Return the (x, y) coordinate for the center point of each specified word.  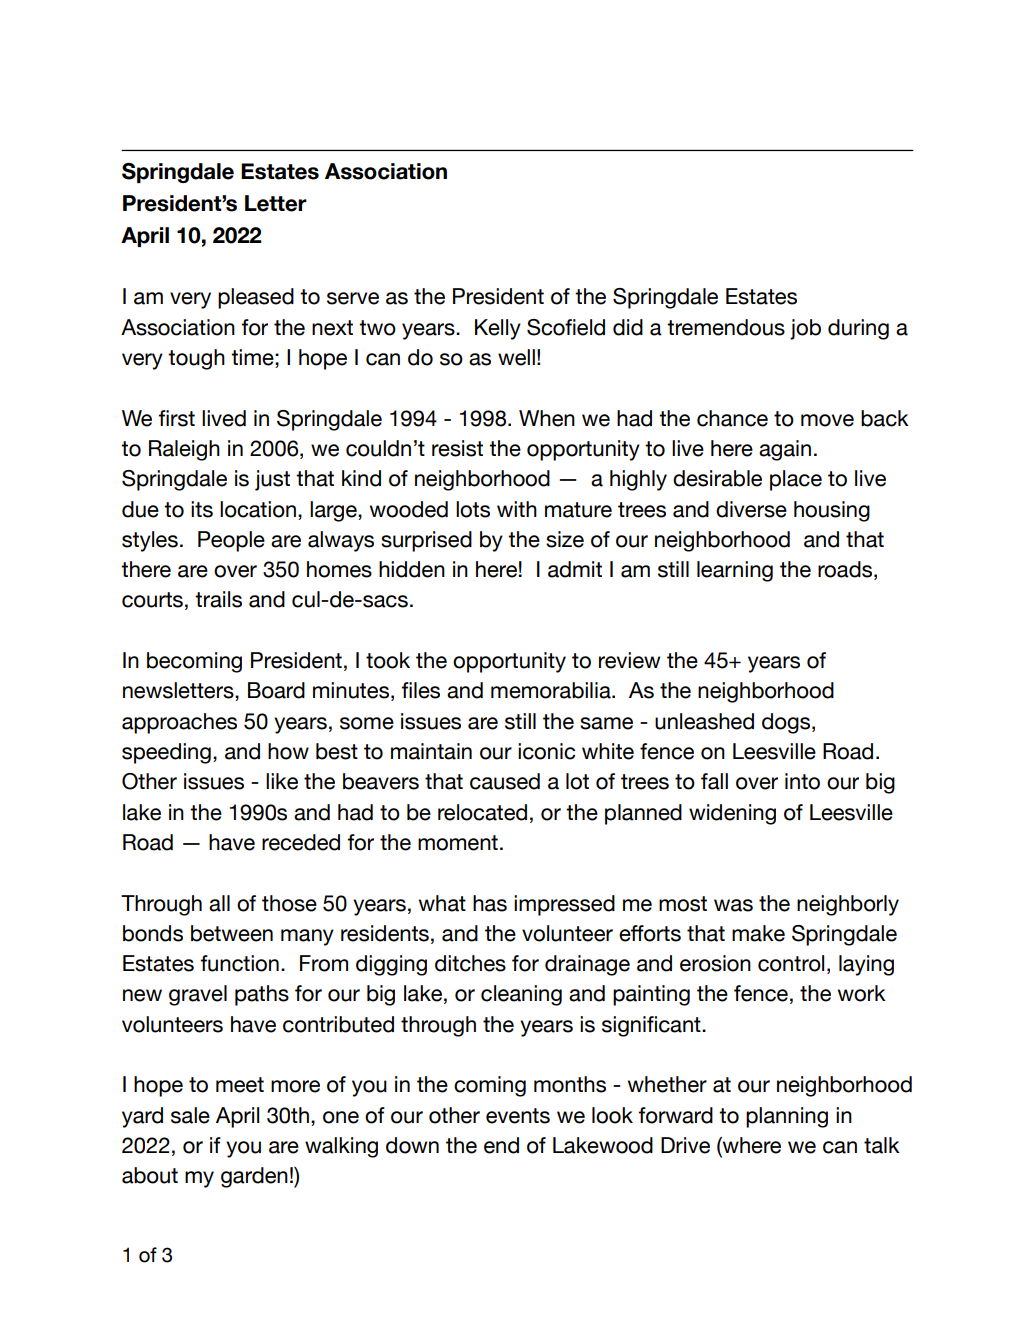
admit (575, 569)
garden (254, 1177)
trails (218, 599)
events (518, 1116)
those (289, 903)
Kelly (498, 329)
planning (787, 1117)
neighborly (848, 905)
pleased (256, 298)
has (490, 903)
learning (735, 571)
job (805, 329)
